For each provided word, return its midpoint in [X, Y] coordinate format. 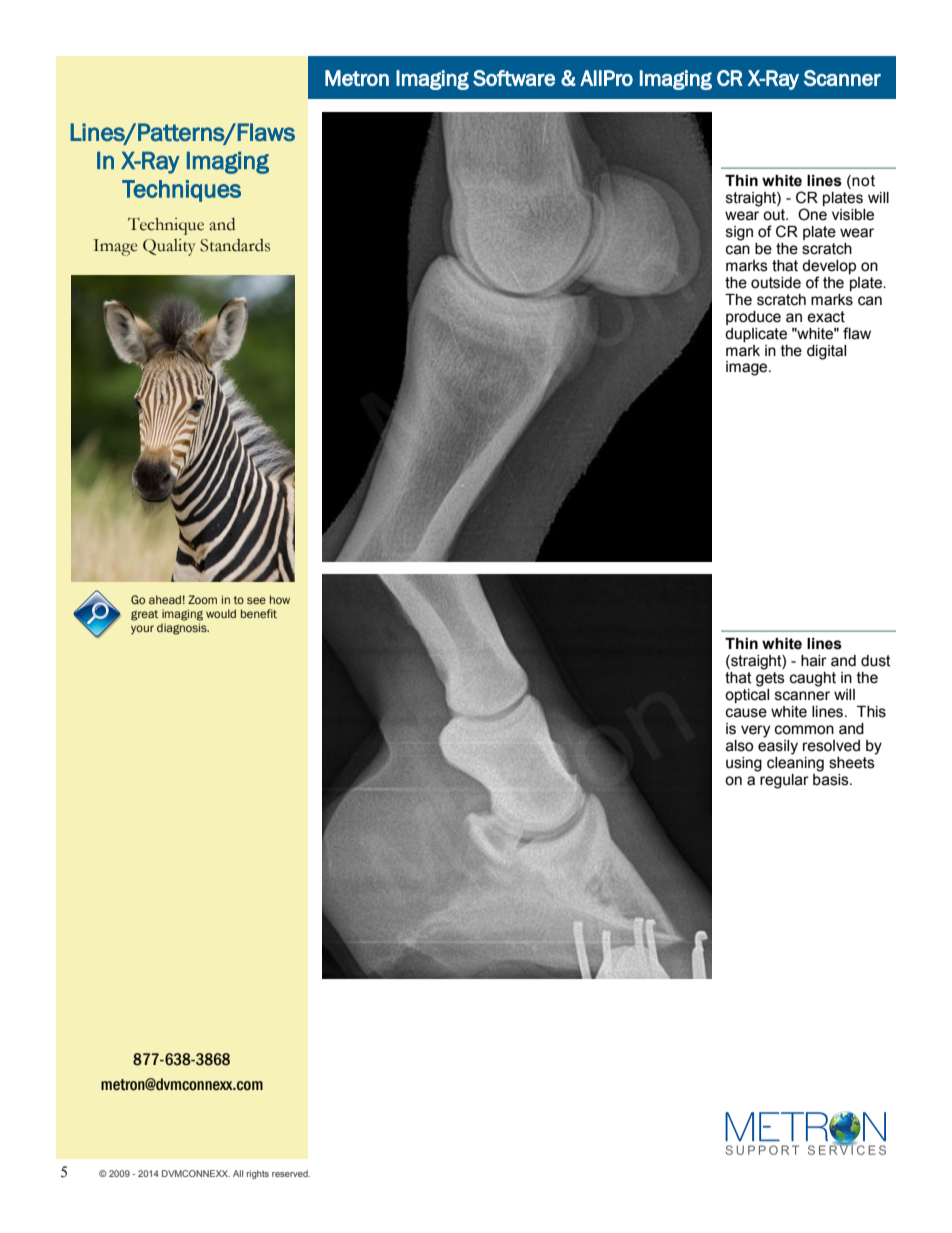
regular [783, 780]
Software [514, 78]
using [744, 764]
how [280, 599]
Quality [169, 247]
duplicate [756, 335]
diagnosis [183, 629]
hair [814, 661]
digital [826, 352]
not [862, 182]
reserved [291, 1173]
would [221, 613]
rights [258, 1174]
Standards [235, 245]
